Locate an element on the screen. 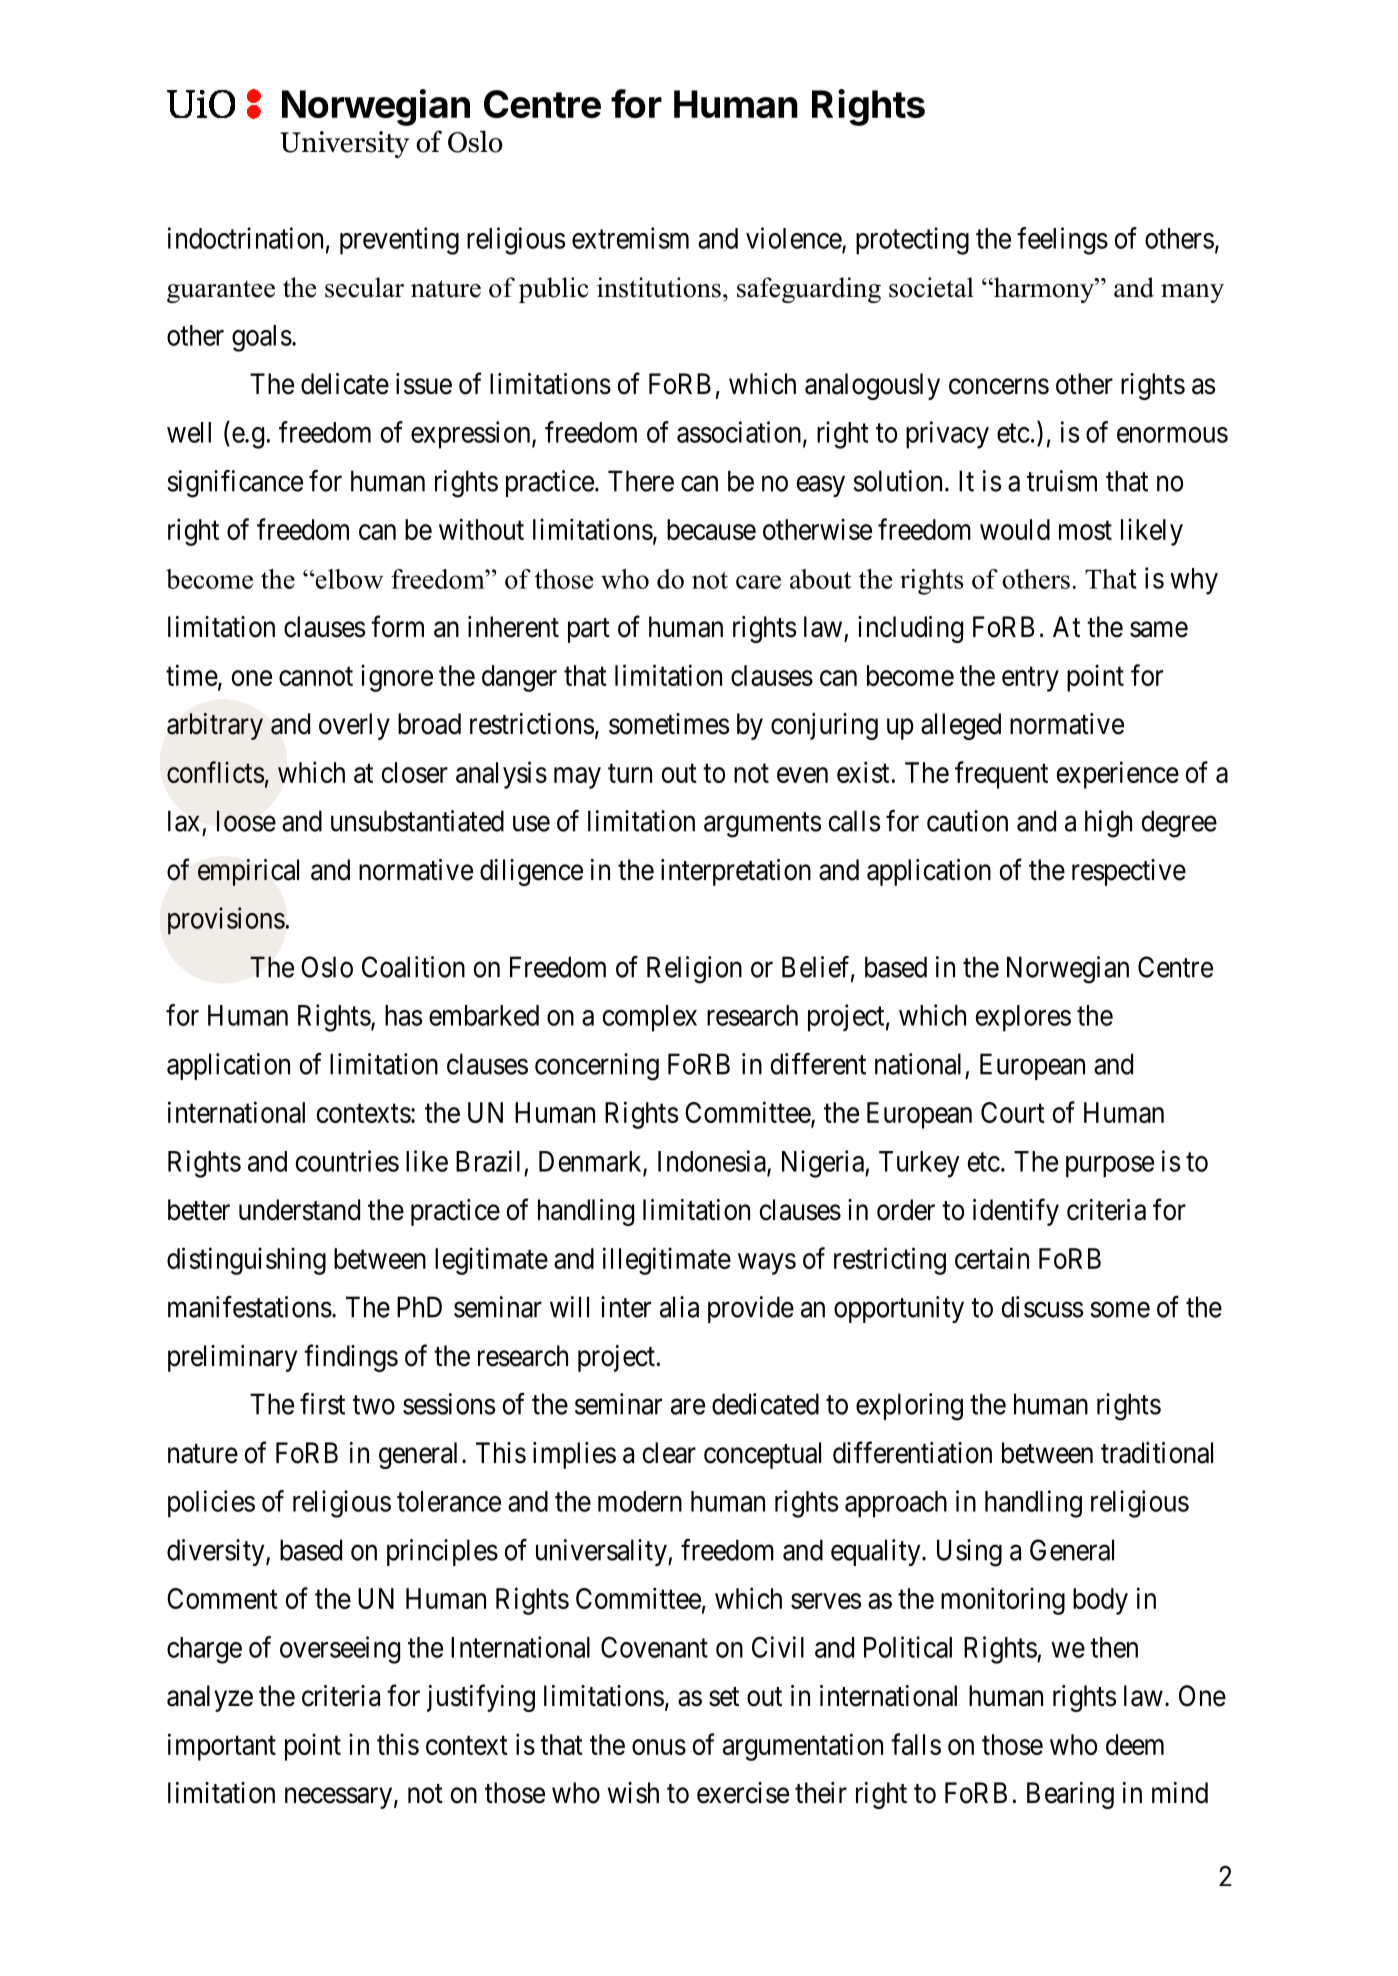 The height and width of the screenshot is (1976, 1398). set is located at coordinates (724, 1697).
